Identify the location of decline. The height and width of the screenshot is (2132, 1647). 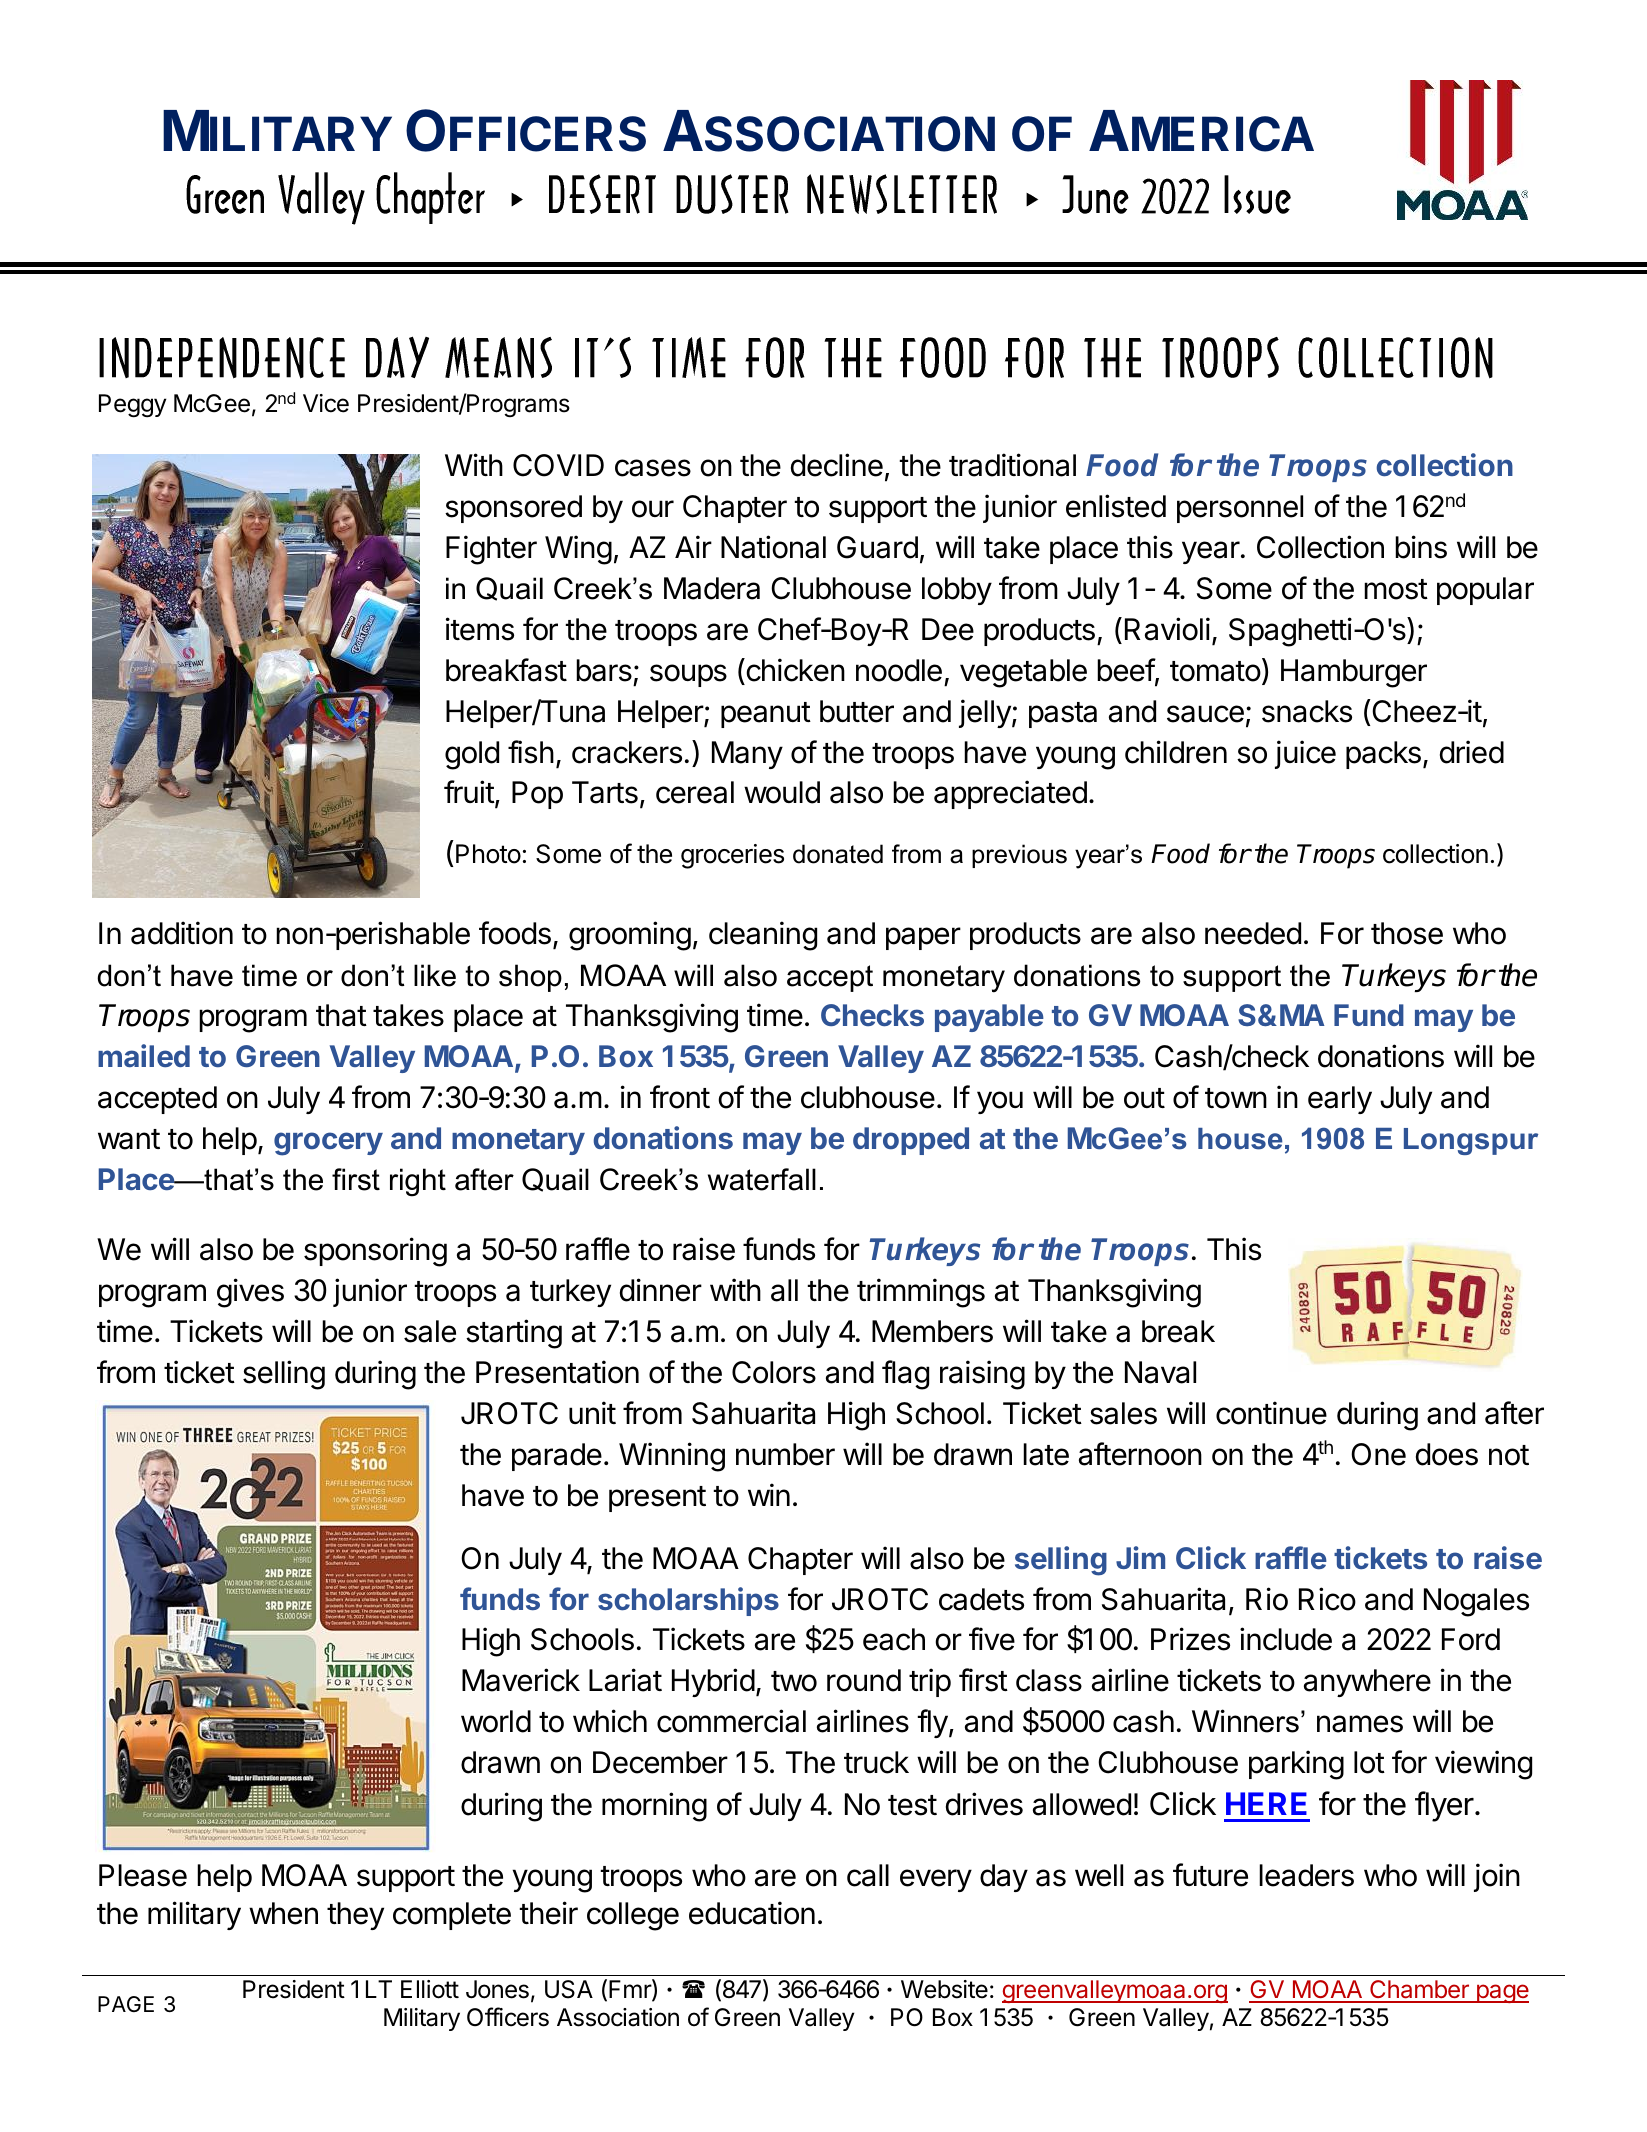
(837, 465).
